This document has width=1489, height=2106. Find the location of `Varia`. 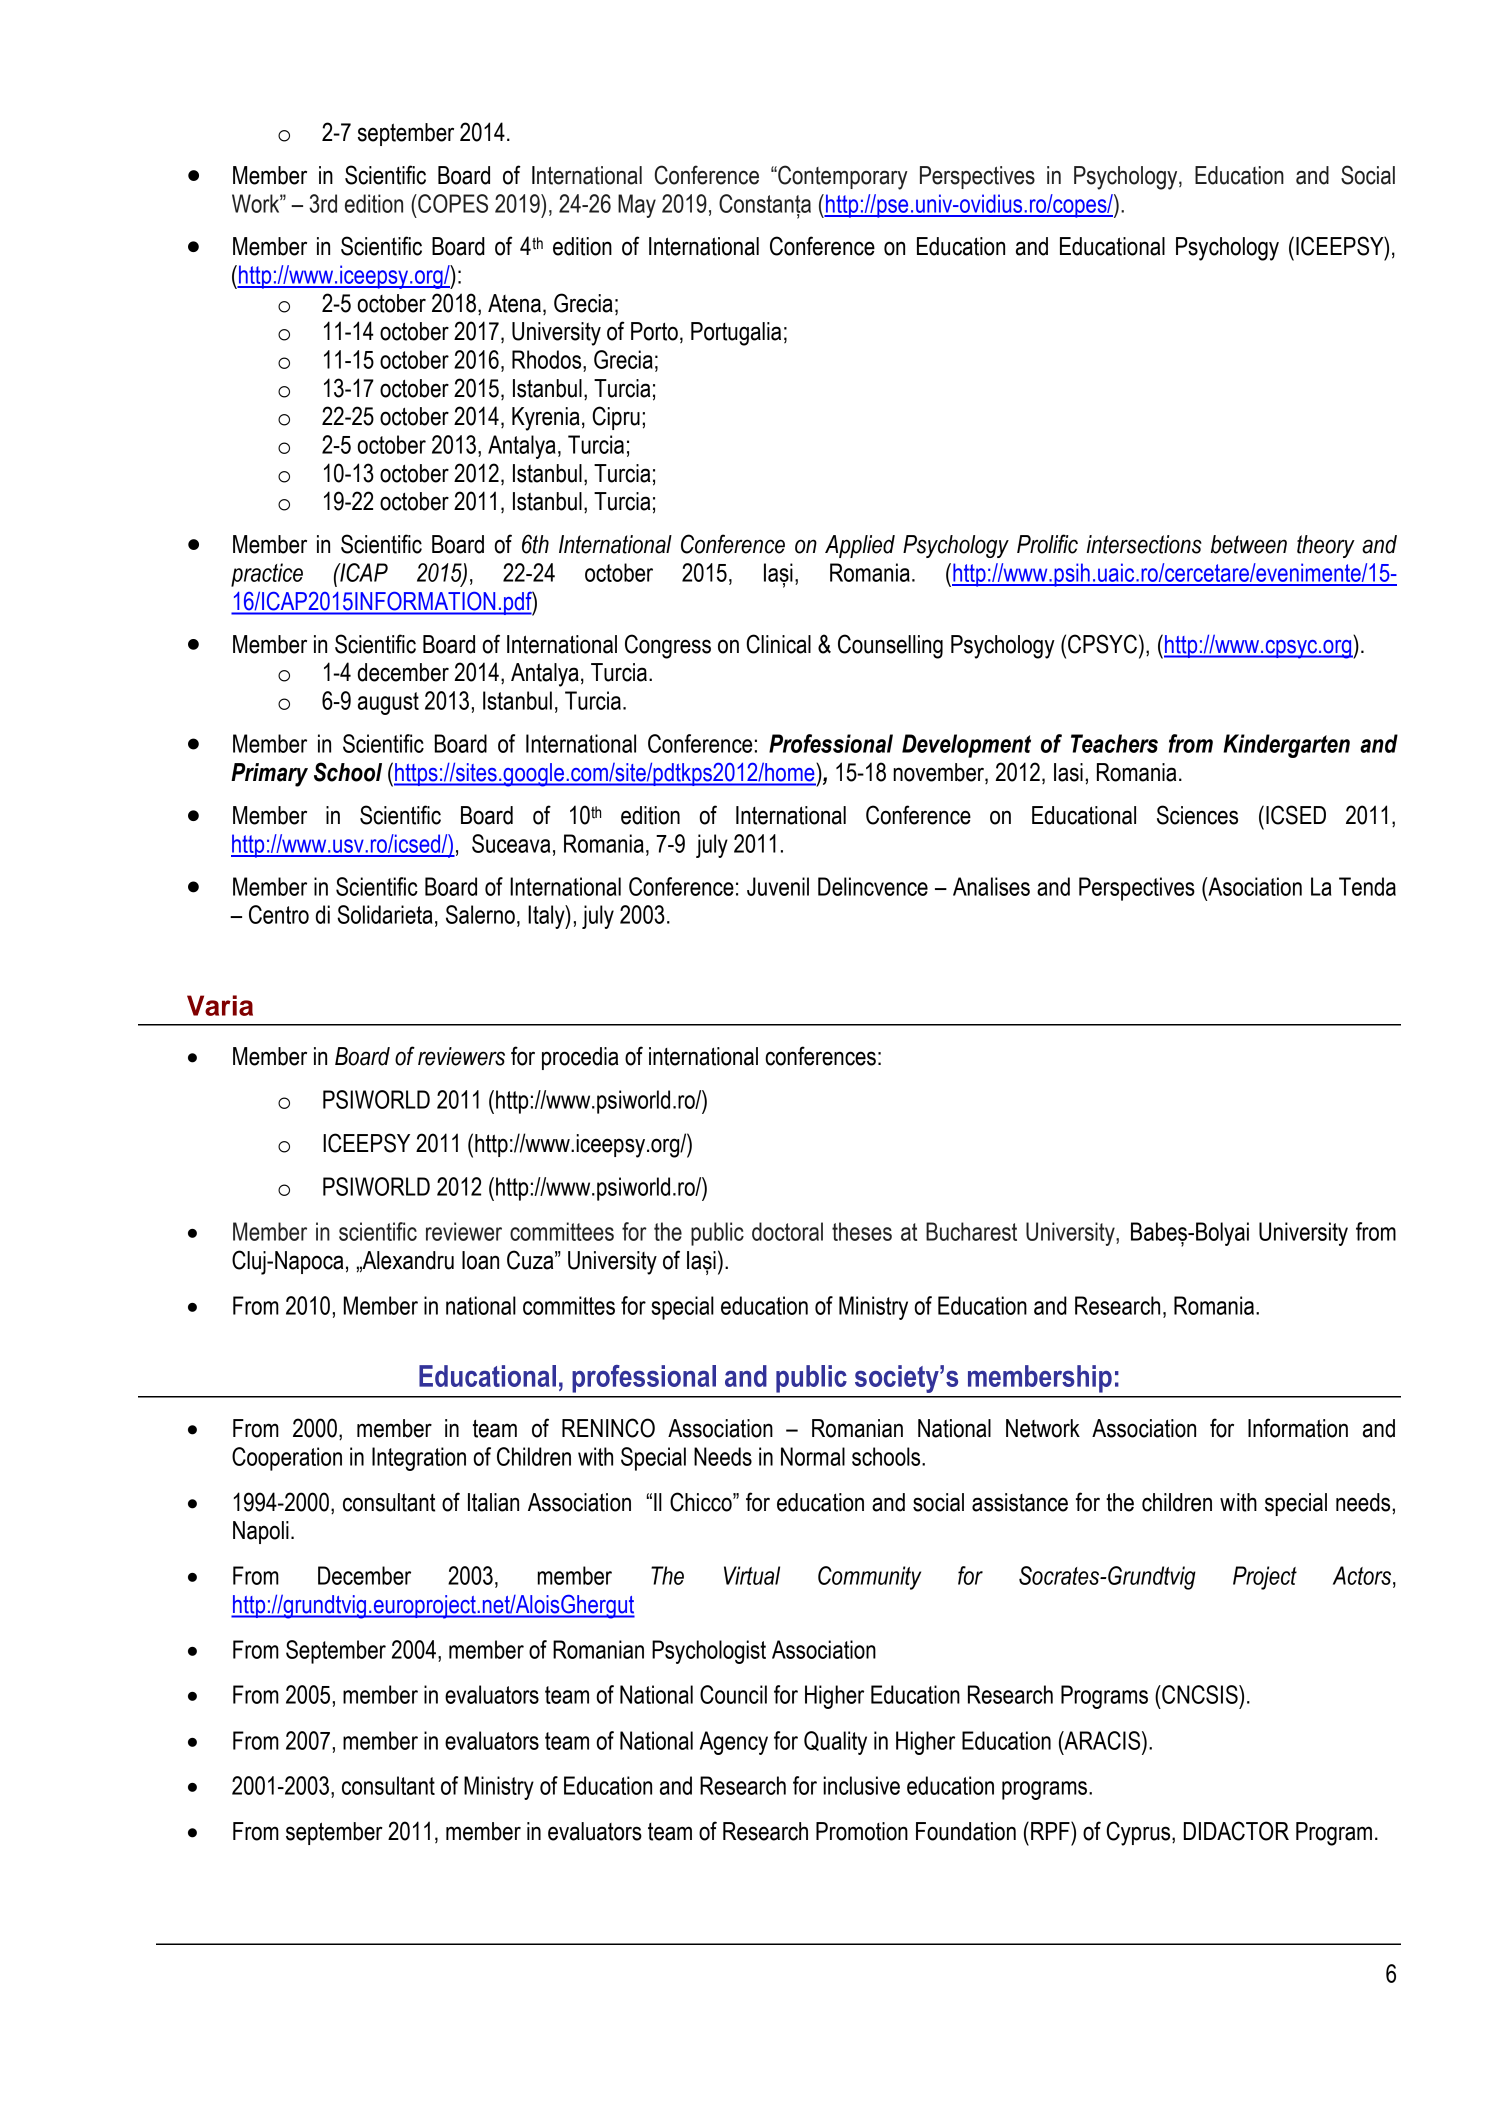

Varia is located at coordinates (220, 1005).
